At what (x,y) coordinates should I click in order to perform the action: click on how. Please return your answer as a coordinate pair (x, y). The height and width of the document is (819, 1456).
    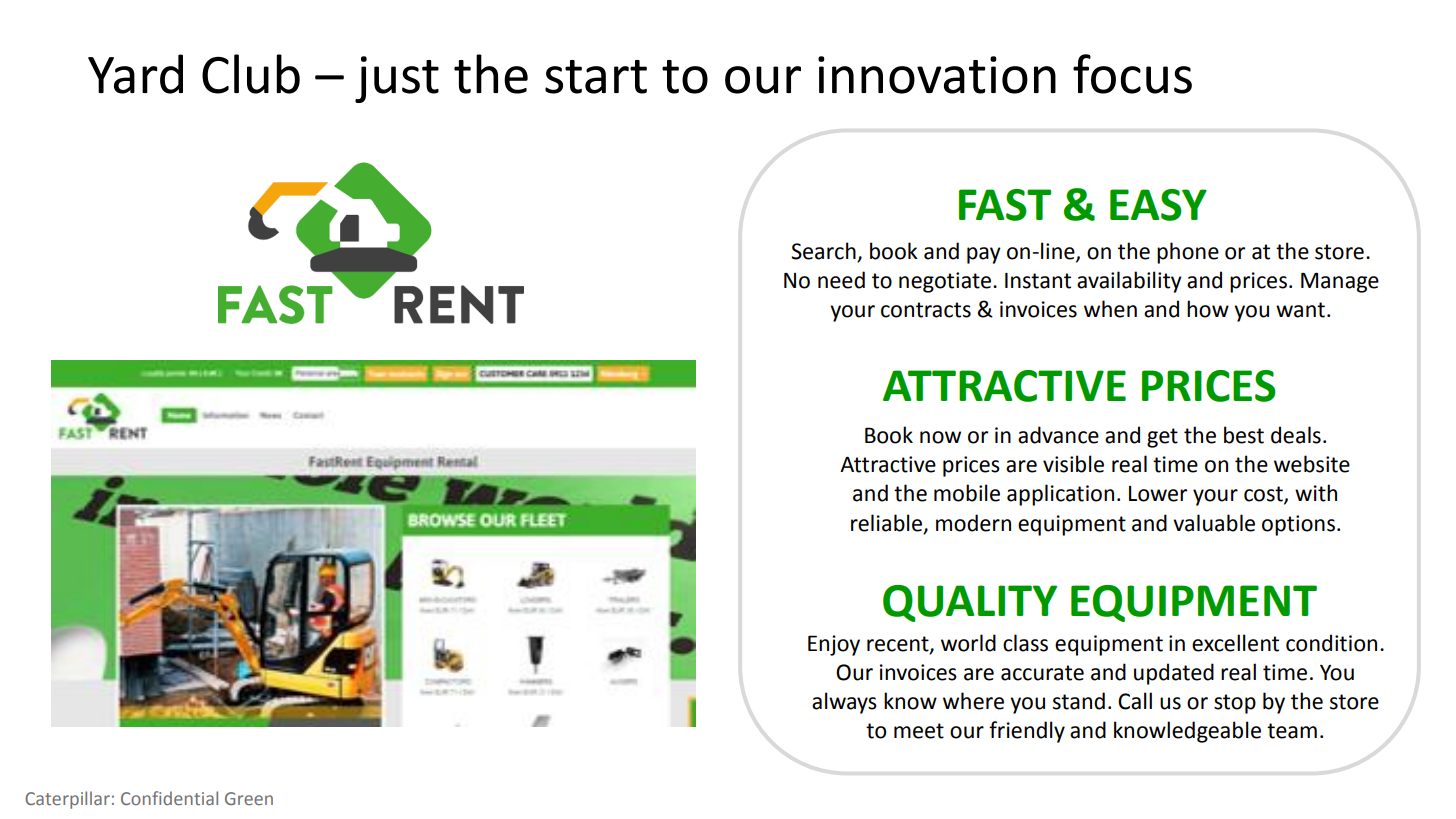
    Looking at the image, I should click on (1208, 309).
